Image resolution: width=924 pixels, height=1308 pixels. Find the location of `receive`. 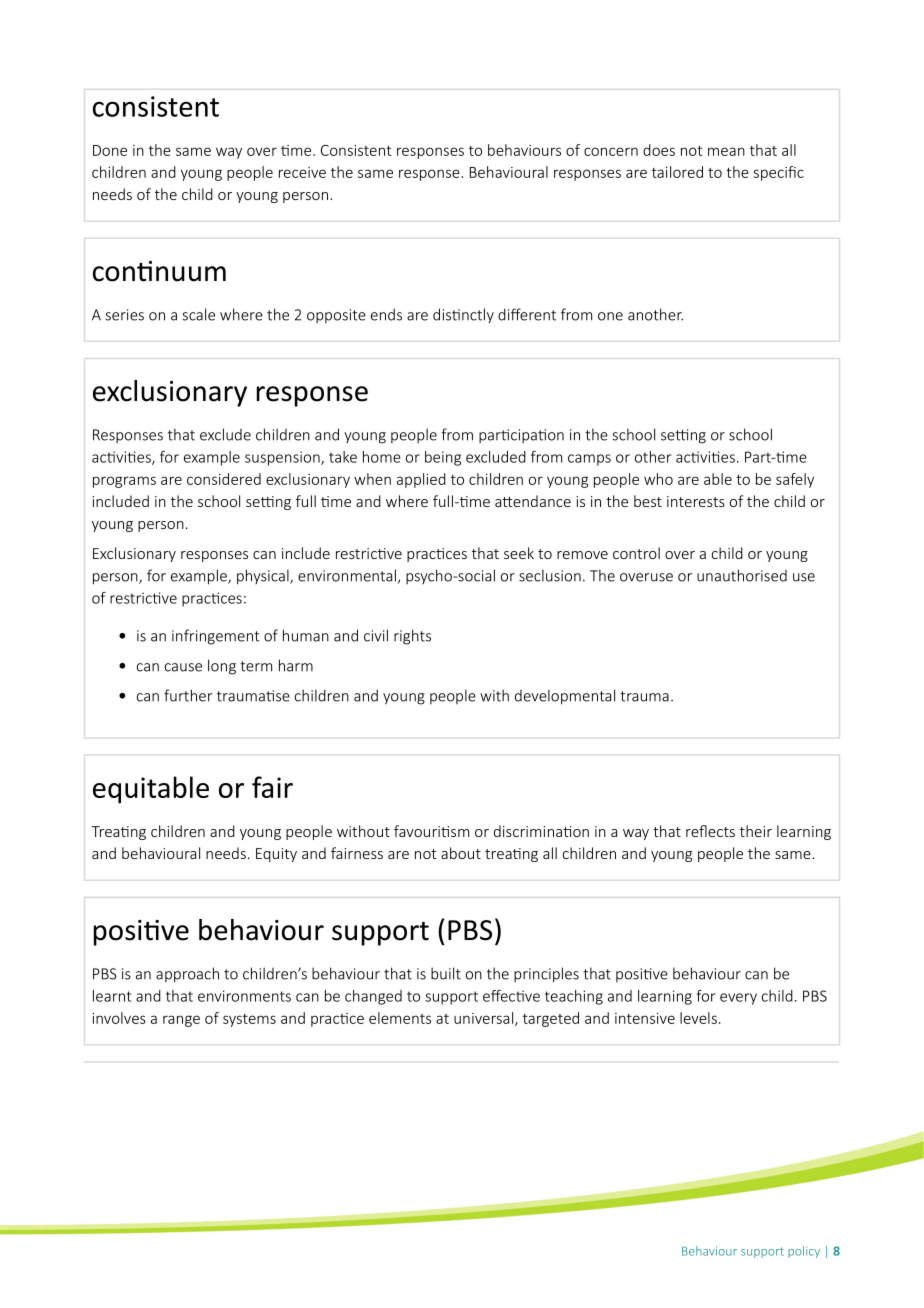

receive is located at coordinates (302, 172).
